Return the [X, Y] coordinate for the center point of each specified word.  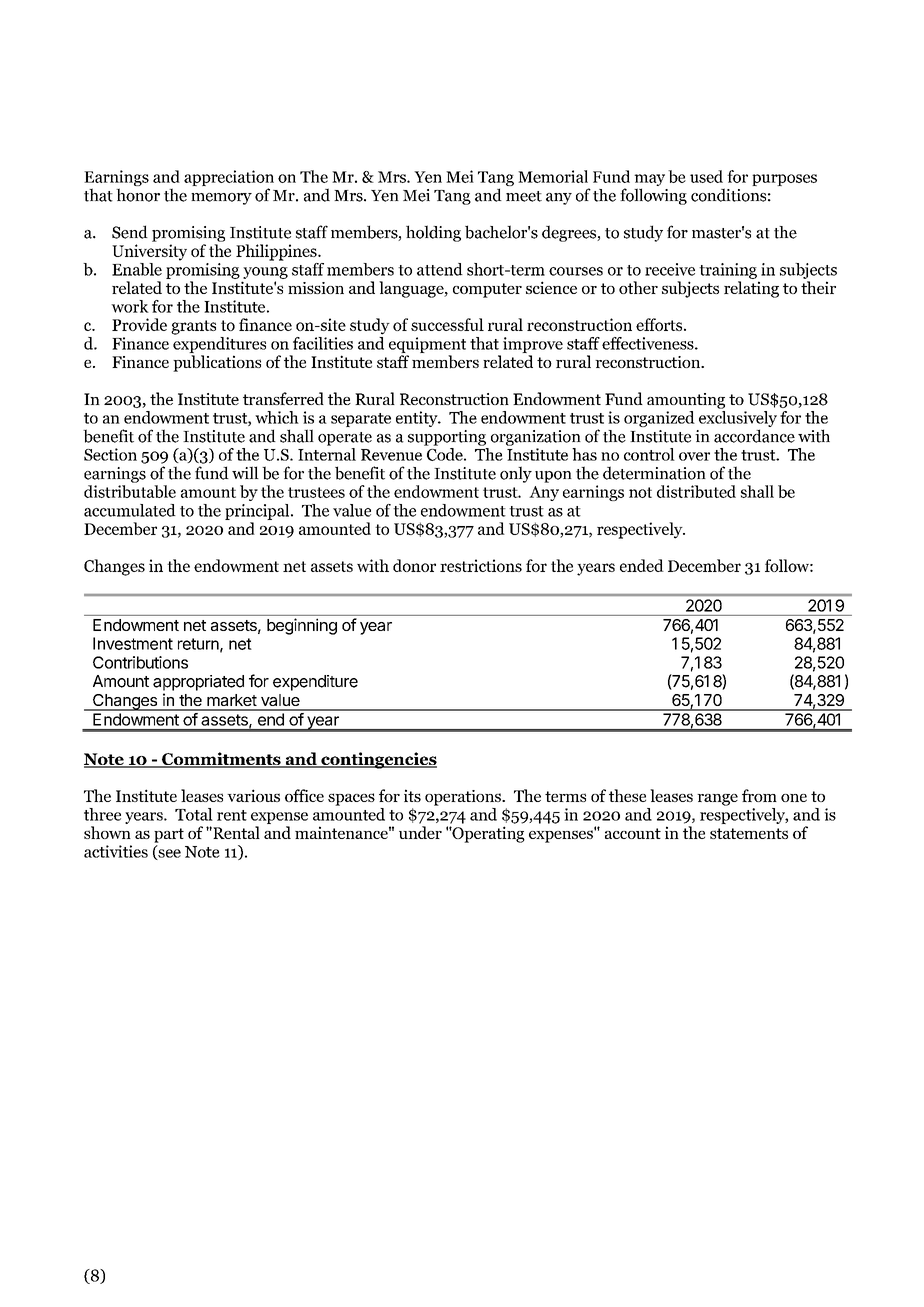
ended [642, 565]
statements [749, 833]
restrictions [481, 565]
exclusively [738, 419]
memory [221, 199]
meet [524, 196]
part [169, 835]
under [420, 832]
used [706, 176]
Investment [133, 643]
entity [418, 419]
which [277, 417]
